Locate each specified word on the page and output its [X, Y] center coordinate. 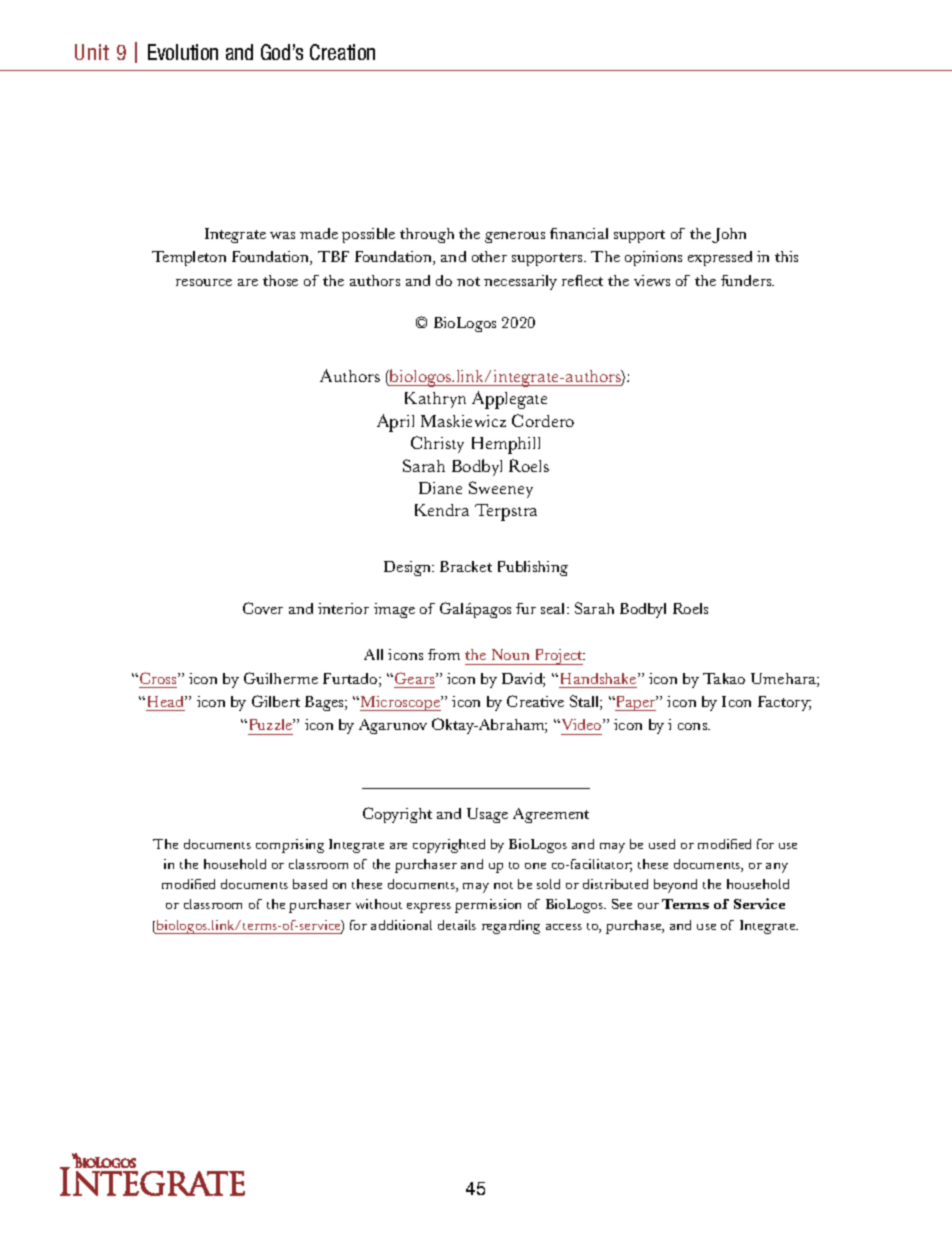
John [729, 235]
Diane [440, 488]
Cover [263, 608]
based [310, 884]
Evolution [183, 52]
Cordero [543, 420]
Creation [342, 52]
